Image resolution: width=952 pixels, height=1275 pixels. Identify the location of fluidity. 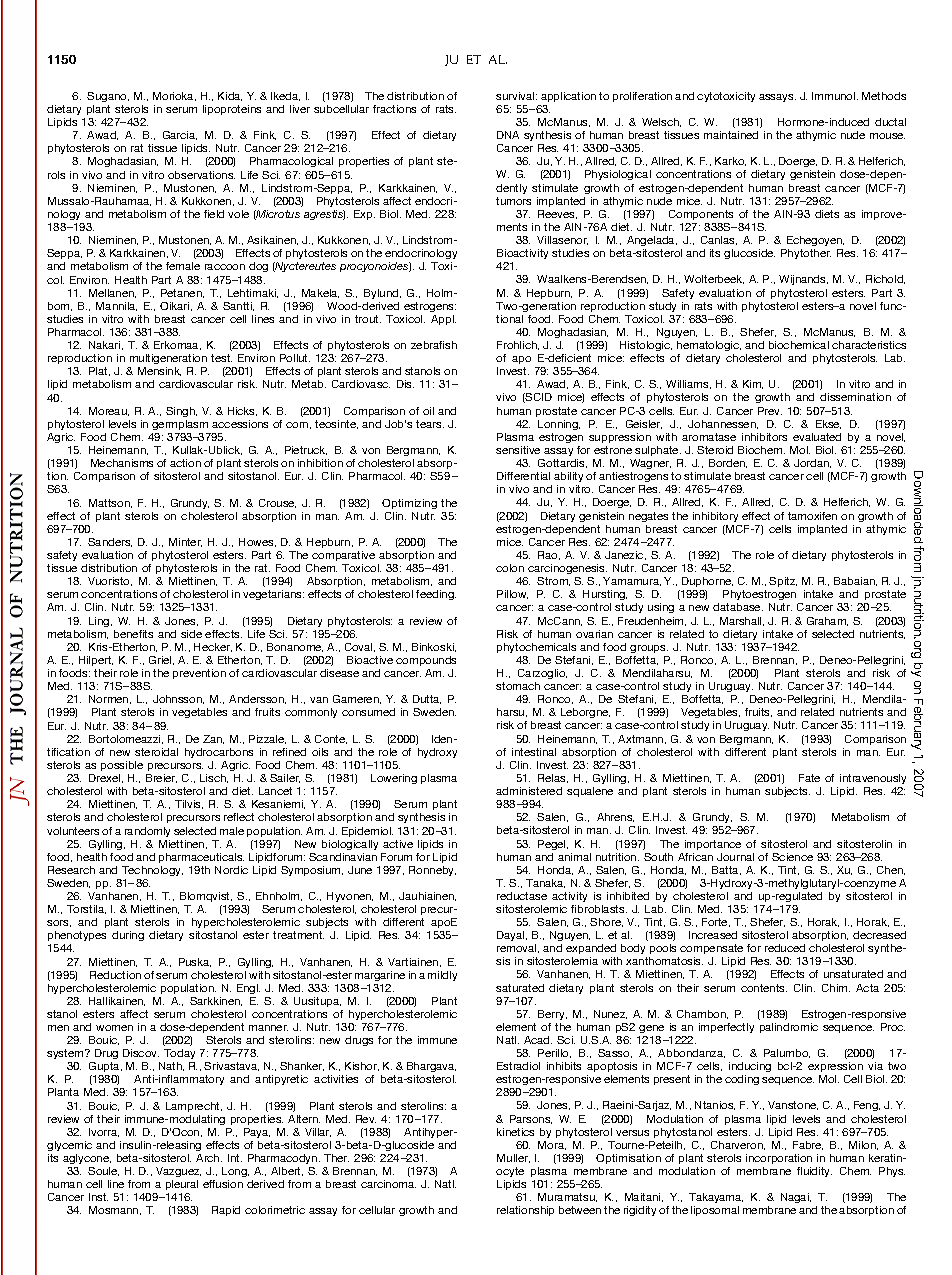
(814, 1172).
